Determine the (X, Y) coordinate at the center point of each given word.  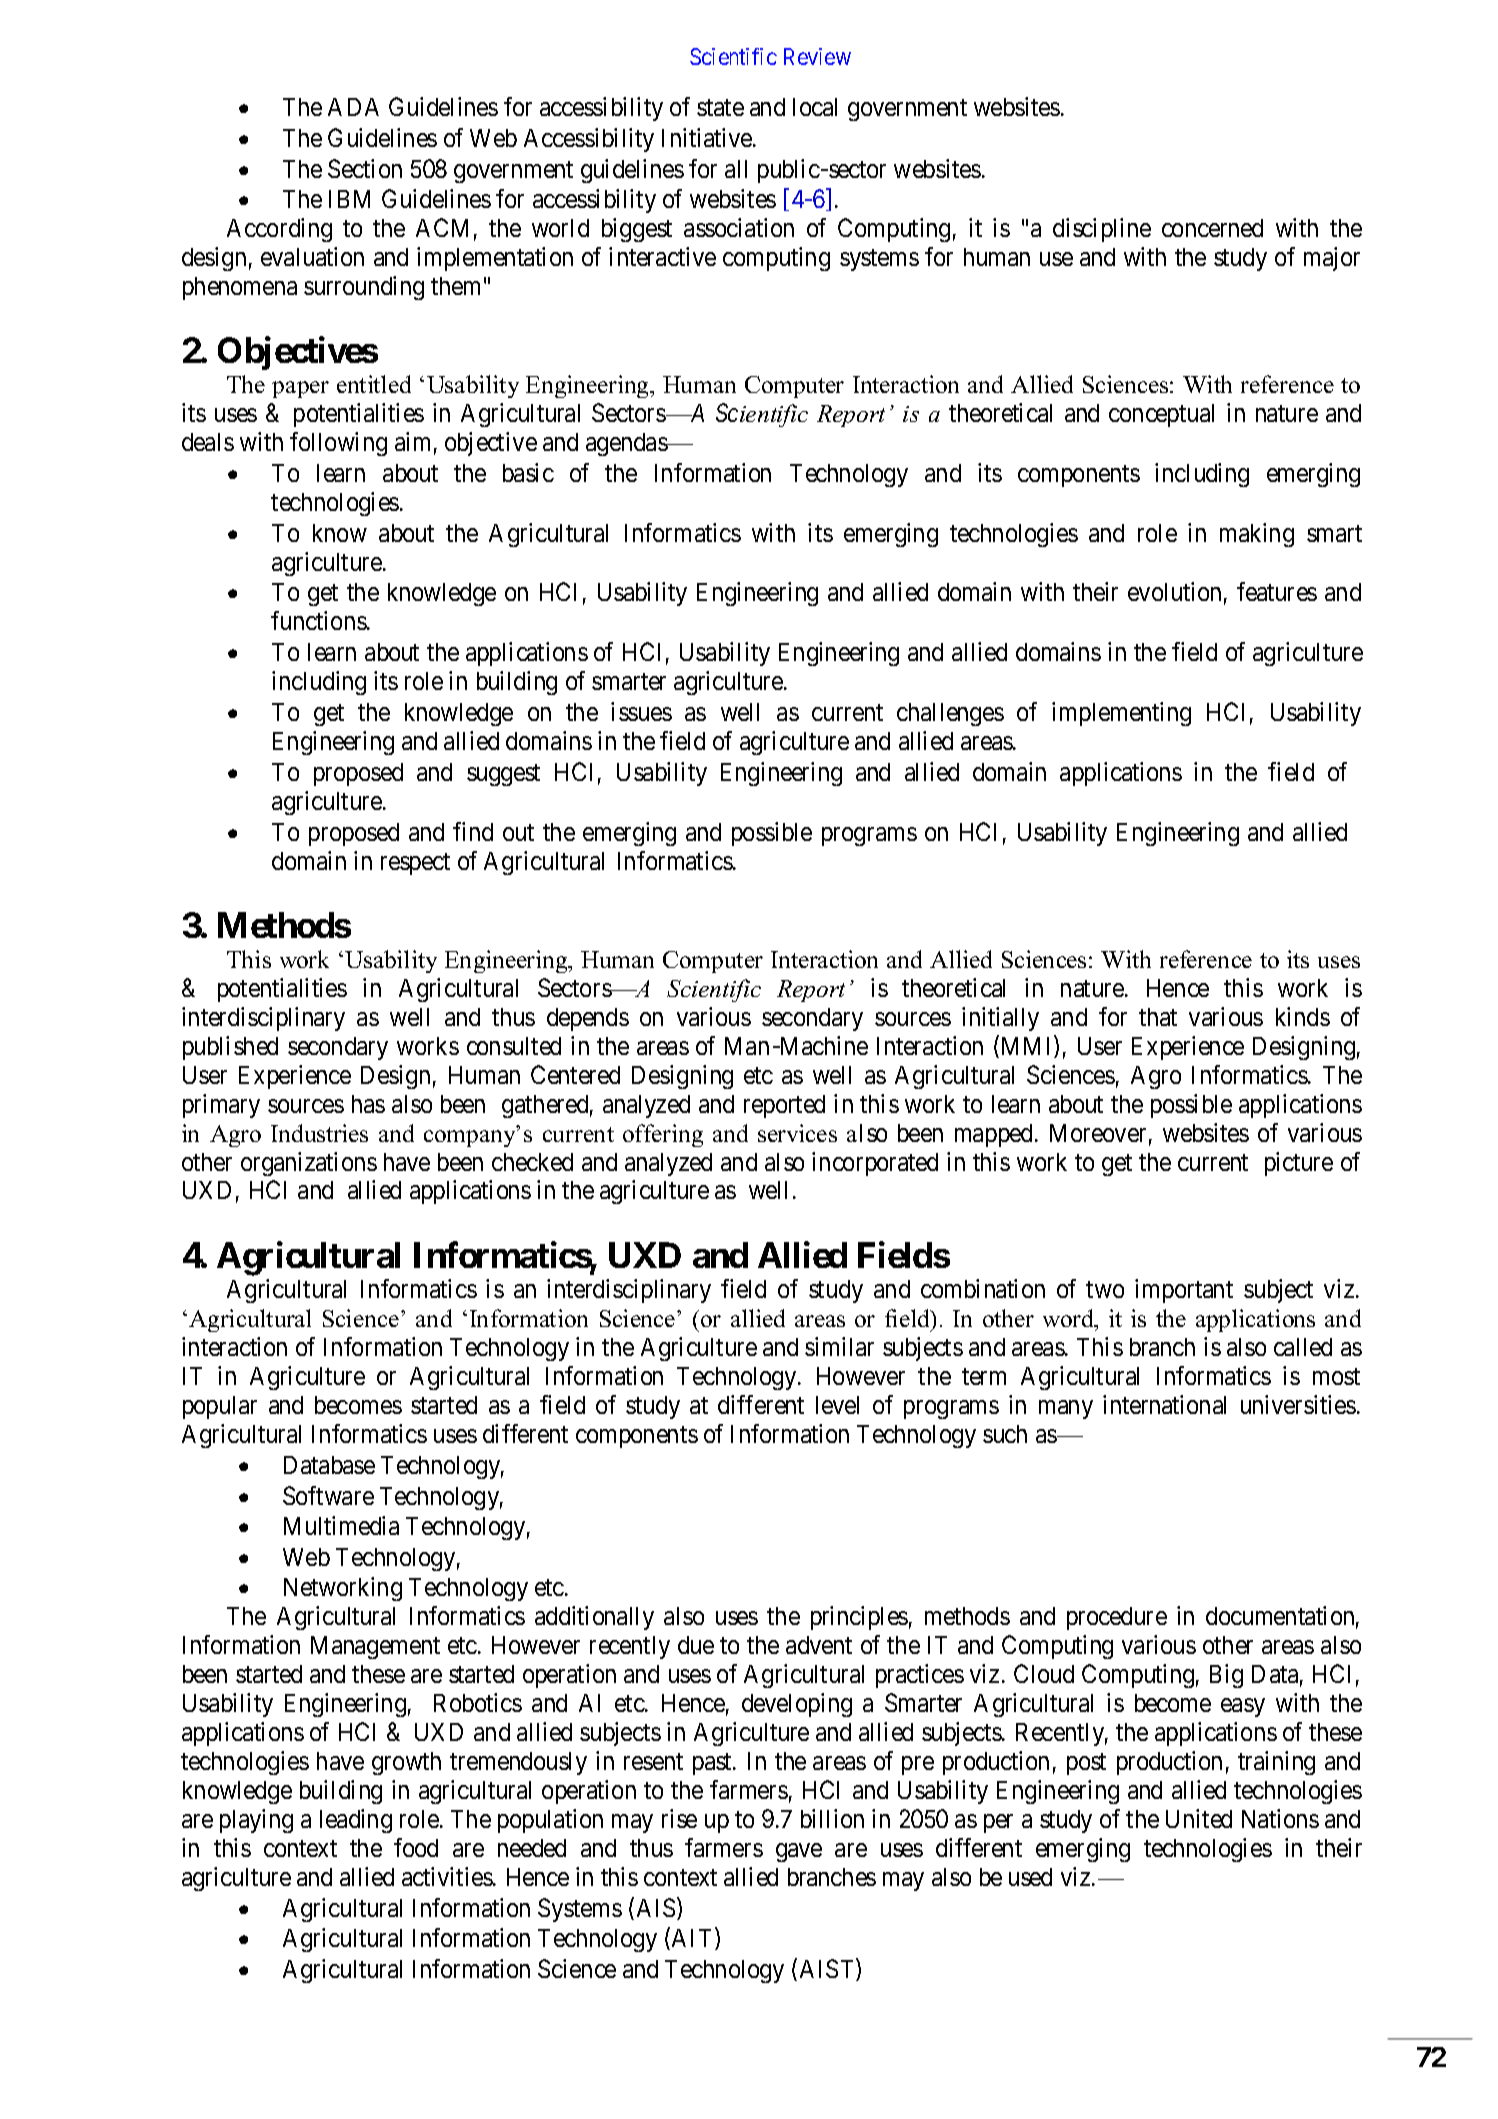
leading (356, 1821)
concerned (1212, 228)
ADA (353, 107)
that (1158, 1017)
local (815, 107)
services (797, 1133)
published (230, 1048)
